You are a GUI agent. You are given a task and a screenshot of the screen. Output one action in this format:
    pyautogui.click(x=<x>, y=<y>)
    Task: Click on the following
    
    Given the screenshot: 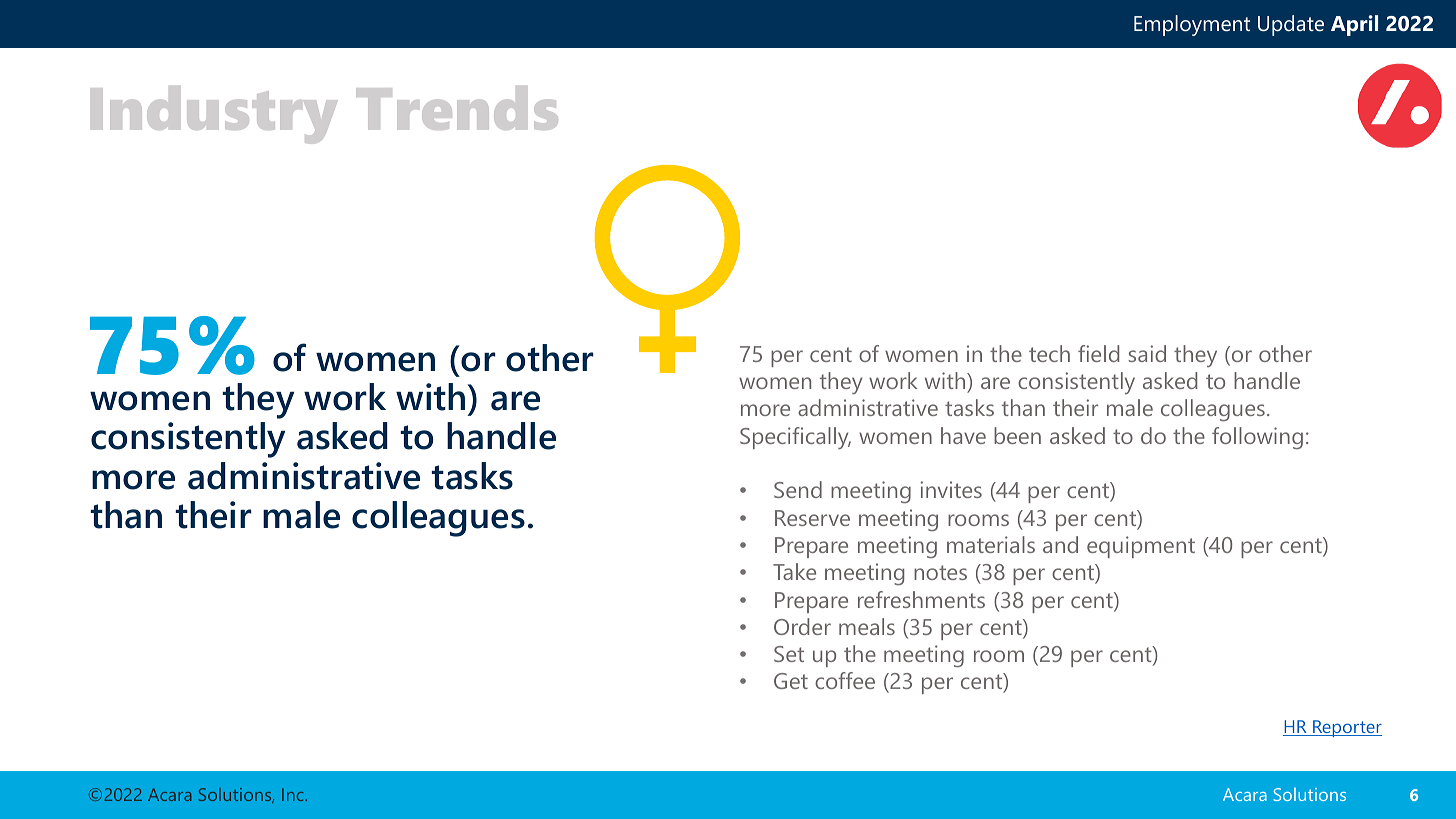 What is the action you would take?
    pyautogui.click(x=1257, y=438)
